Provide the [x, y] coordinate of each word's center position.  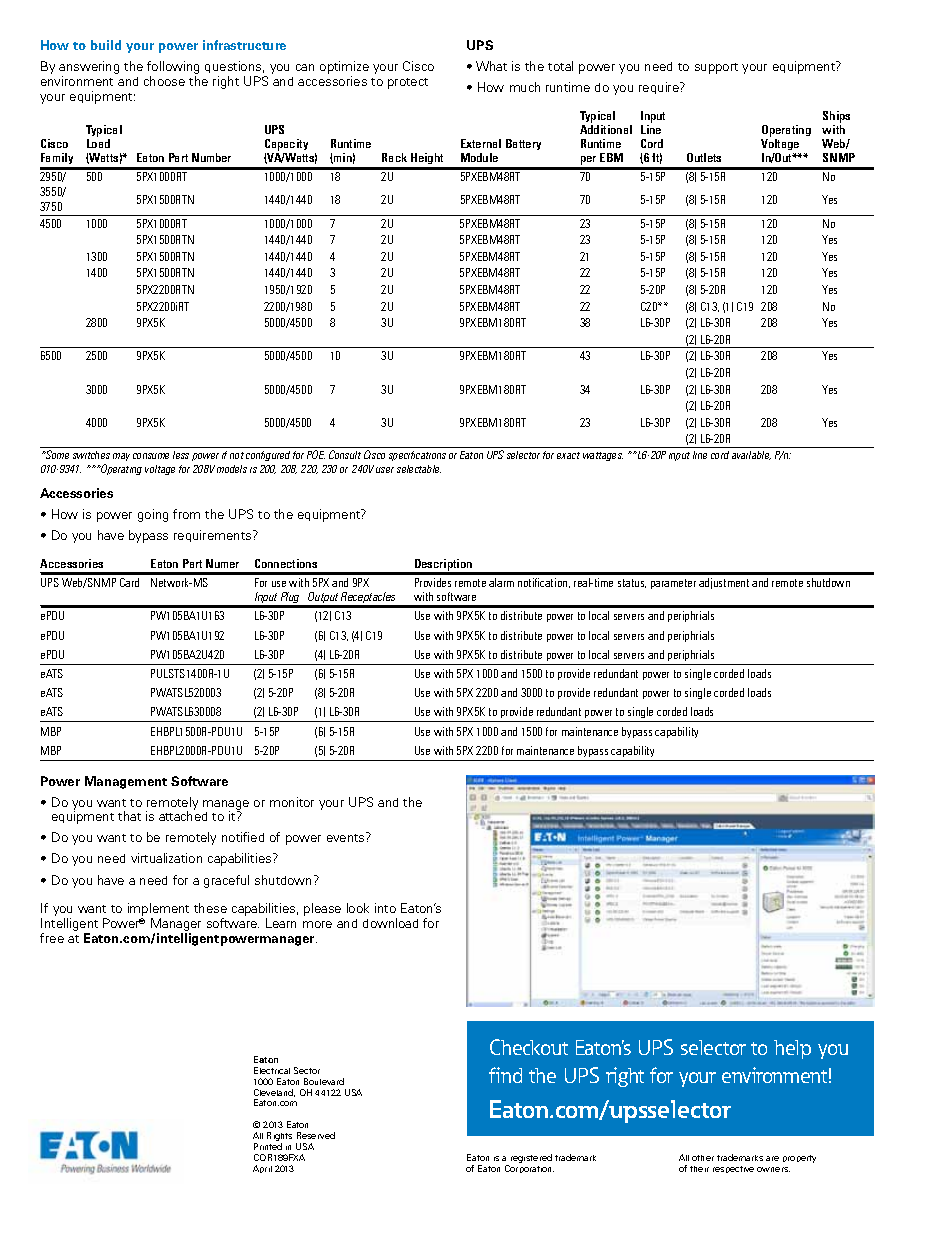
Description [443, 566]
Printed [268, 1146]
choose [164, 81]
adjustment [724, 583]
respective [733, 1169]
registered [531, 1158]
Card [129, 582]
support [716, 68]
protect [408, 83]
